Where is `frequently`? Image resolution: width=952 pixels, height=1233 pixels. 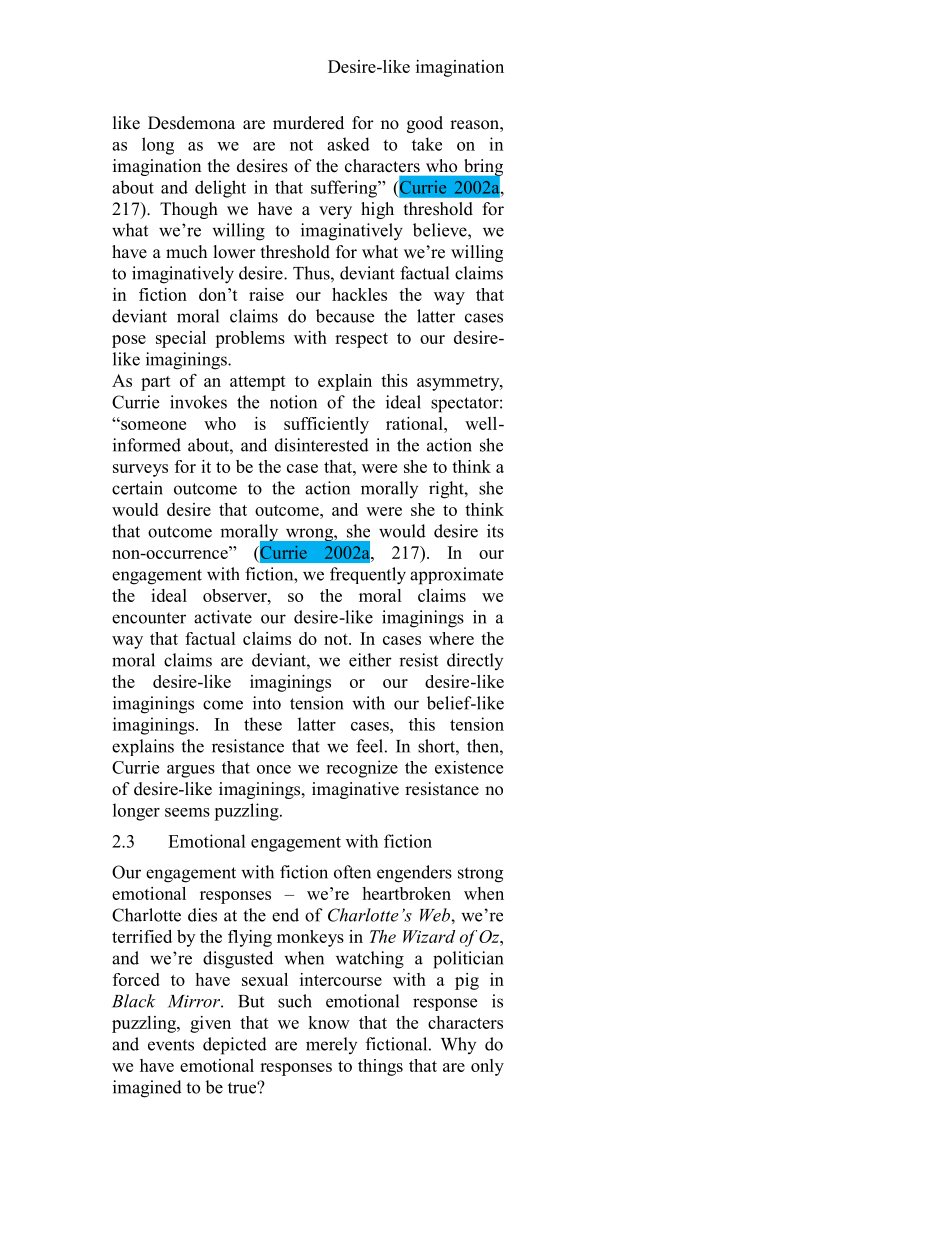 frequently is located at coordinates (368, 576).
